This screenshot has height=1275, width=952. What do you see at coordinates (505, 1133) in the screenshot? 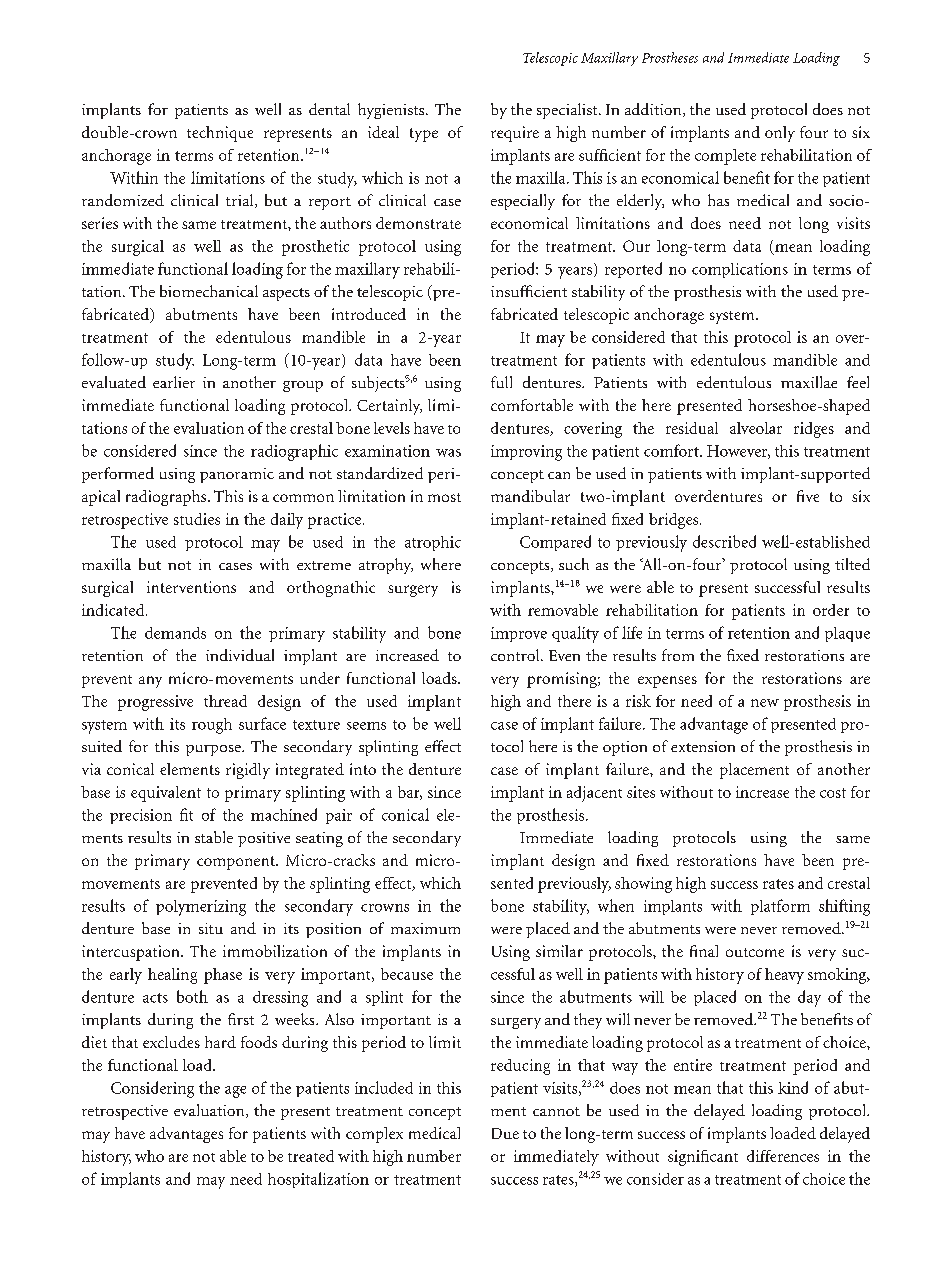
I see `Due` at bounding box center [505, 1133].
